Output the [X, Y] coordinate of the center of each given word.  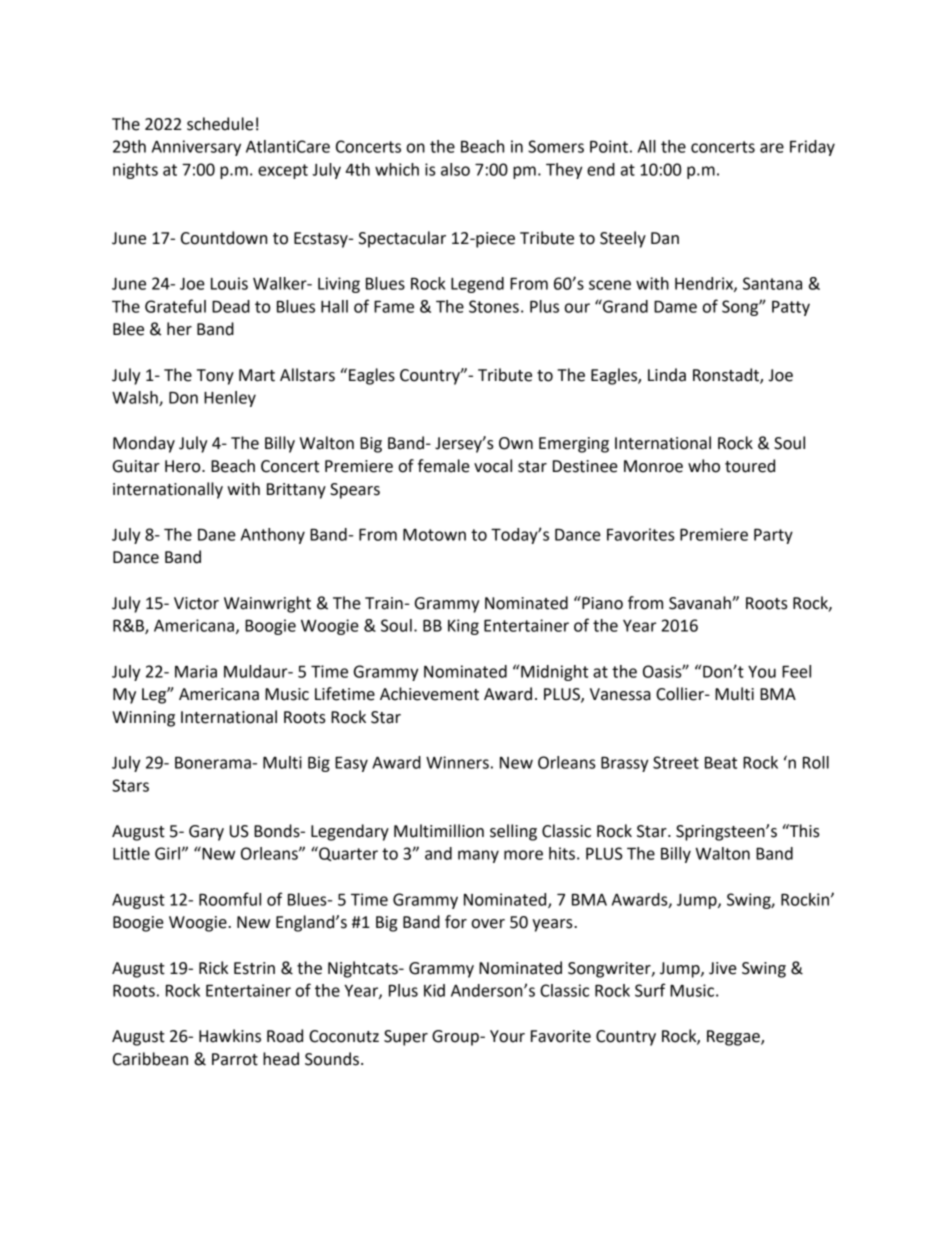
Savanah [701, 603]
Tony [215, 377]
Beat [721, 762]
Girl [167, 853]
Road [285, 1036]
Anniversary [196, 148]
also [455, 169]
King [463, 627]
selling [513, 832]
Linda [667, 375]
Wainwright [267, 604]
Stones [494, 306]
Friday [812, 148]
